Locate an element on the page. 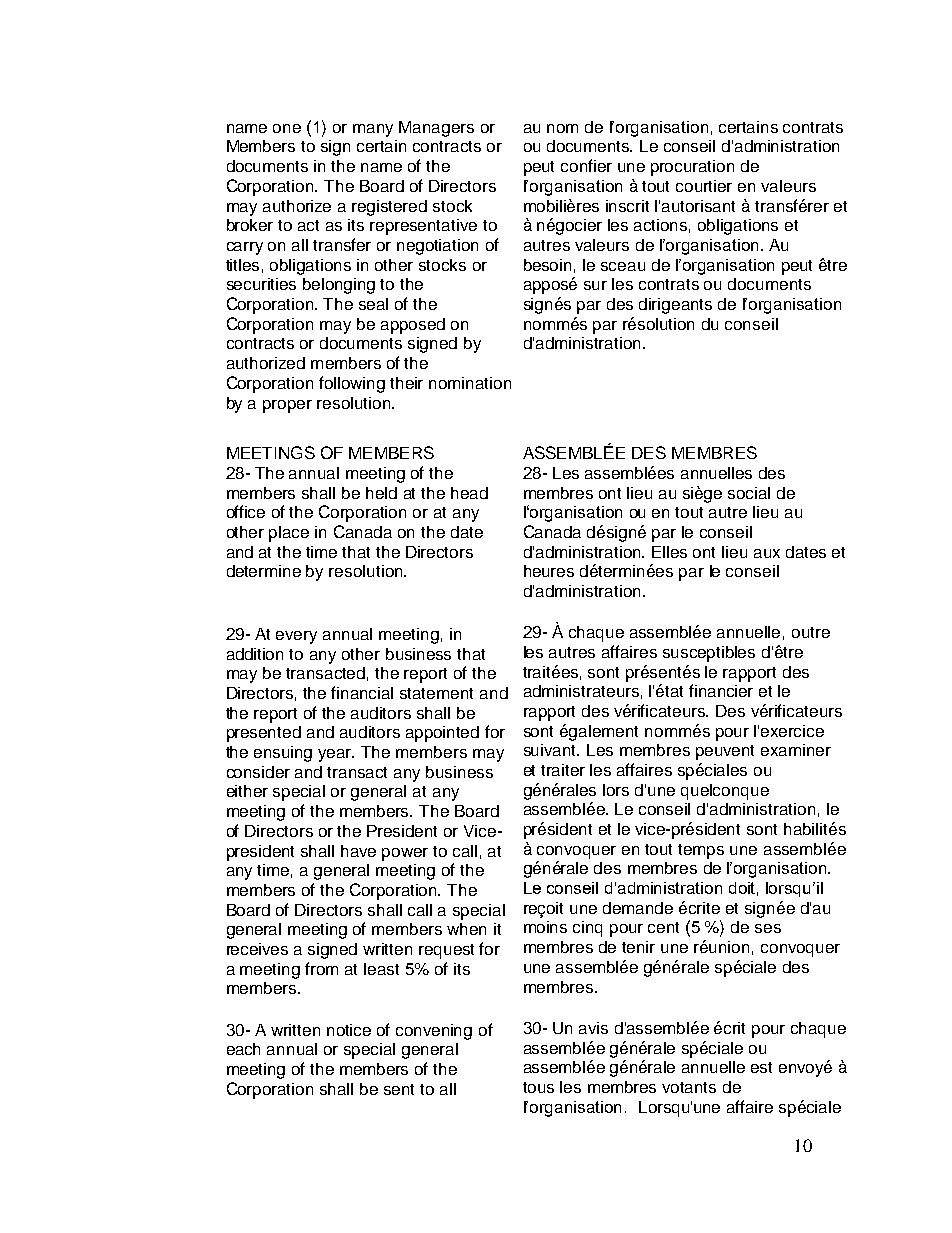  proper is located at coordinates (287, 406).
